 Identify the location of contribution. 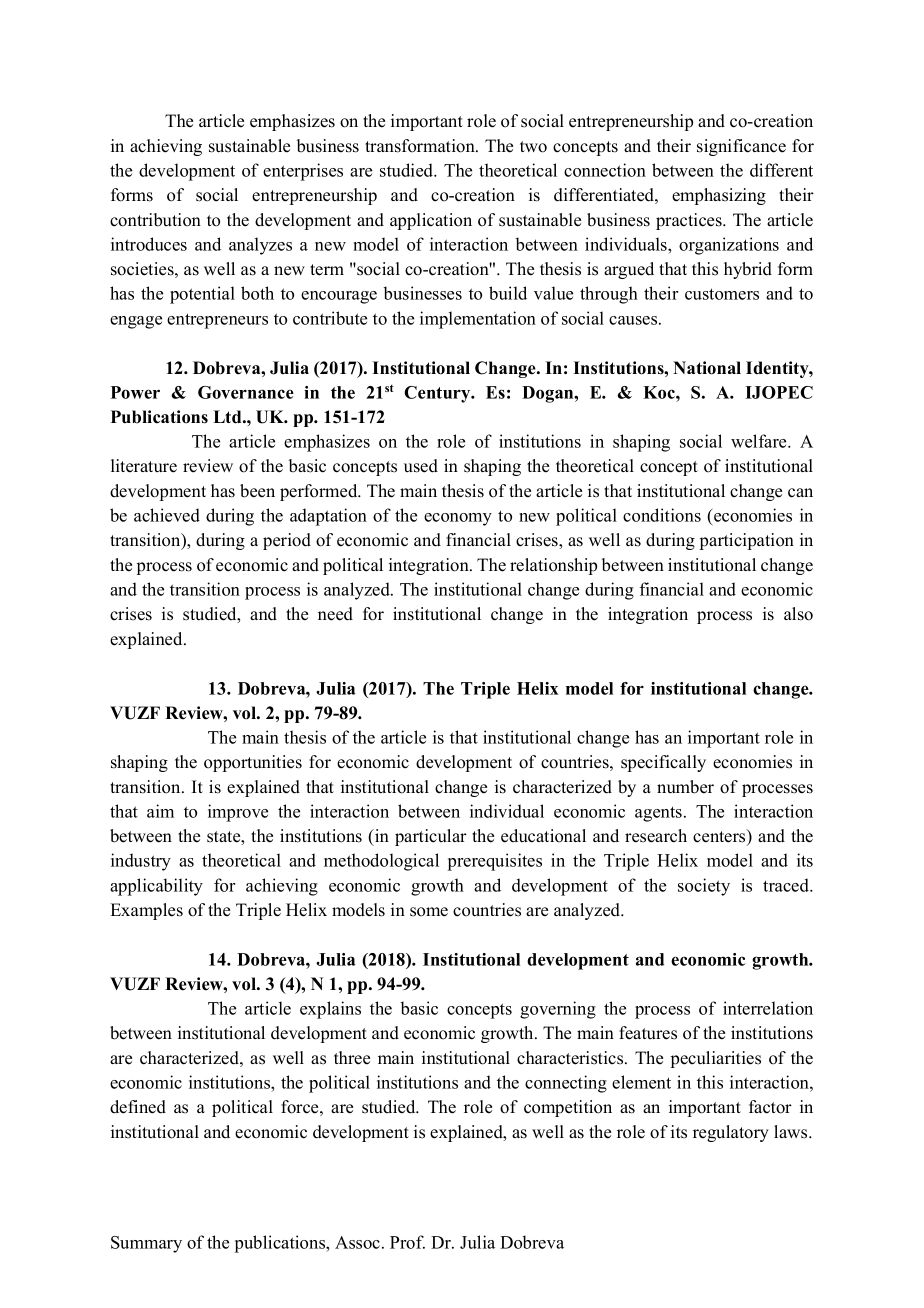
(155, 220).
